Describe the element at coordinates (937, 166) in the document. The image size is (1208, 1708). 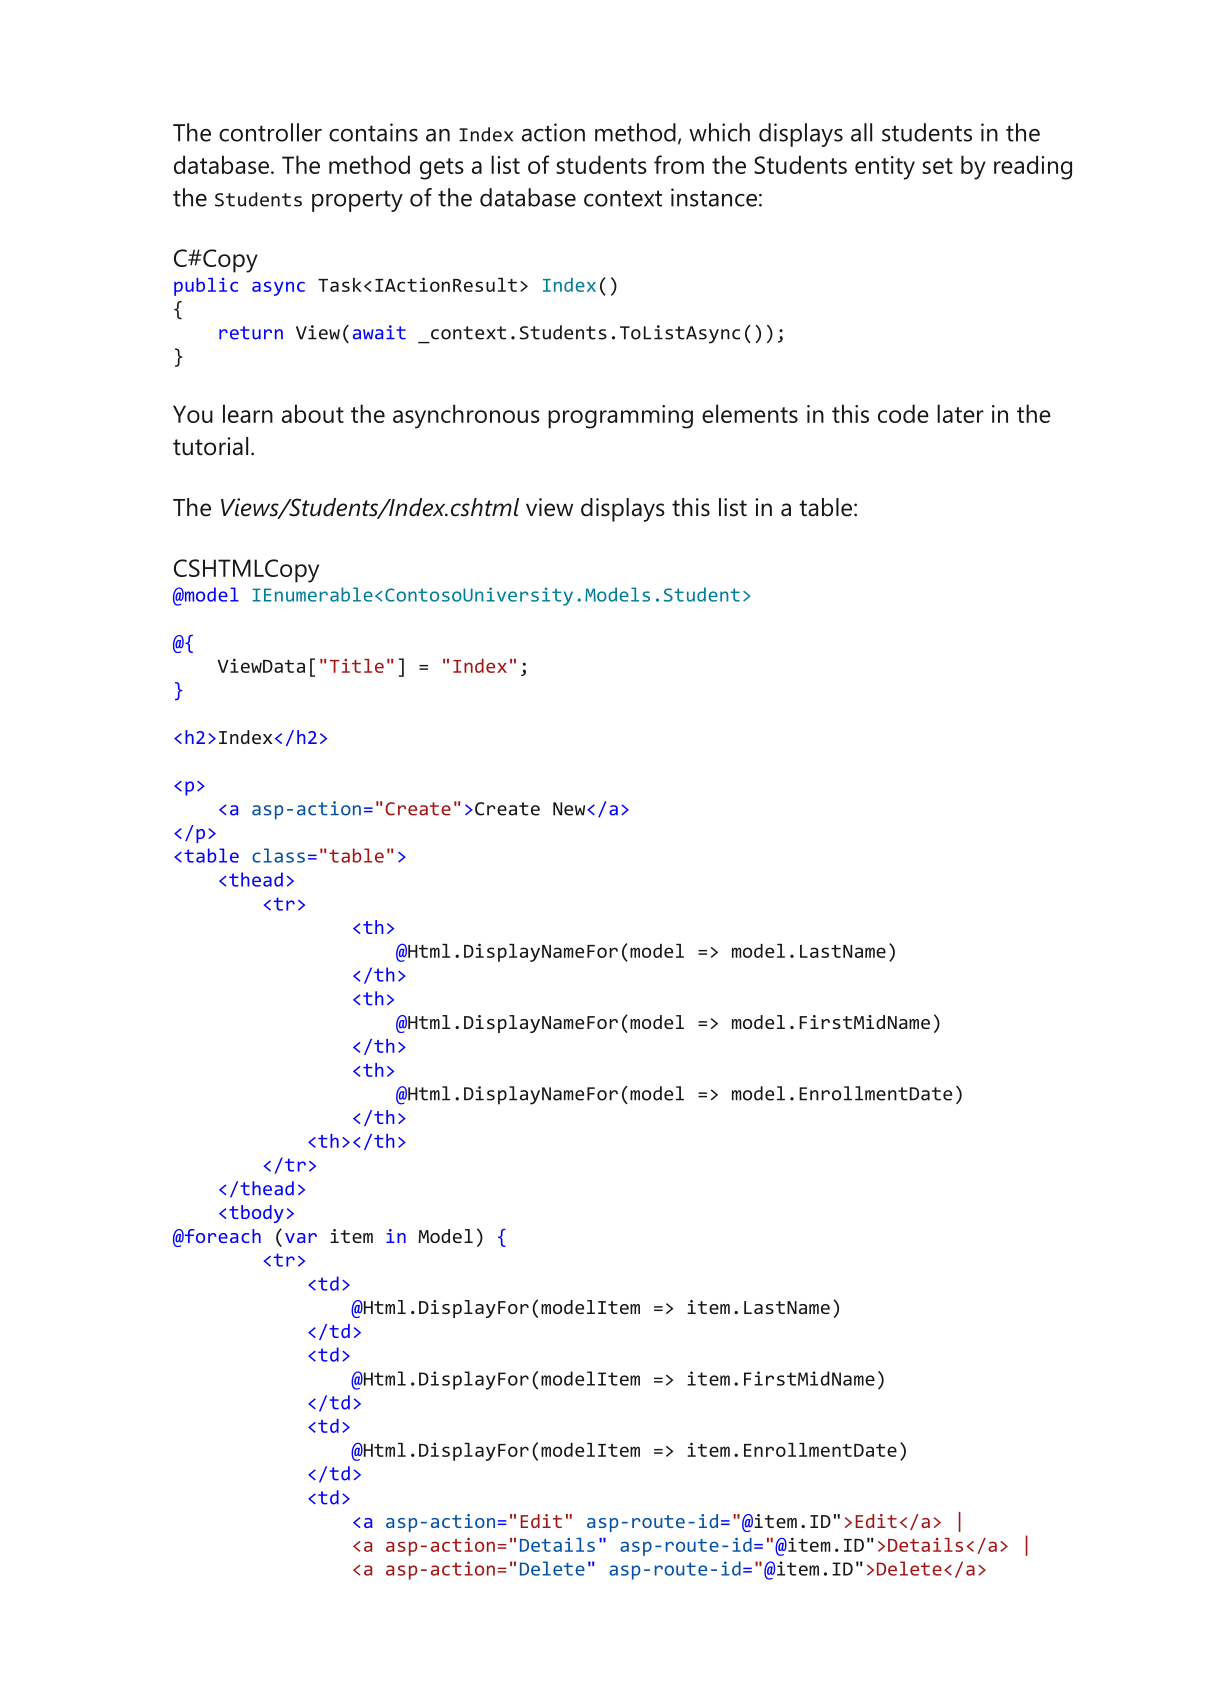
I see `set` at that location.
